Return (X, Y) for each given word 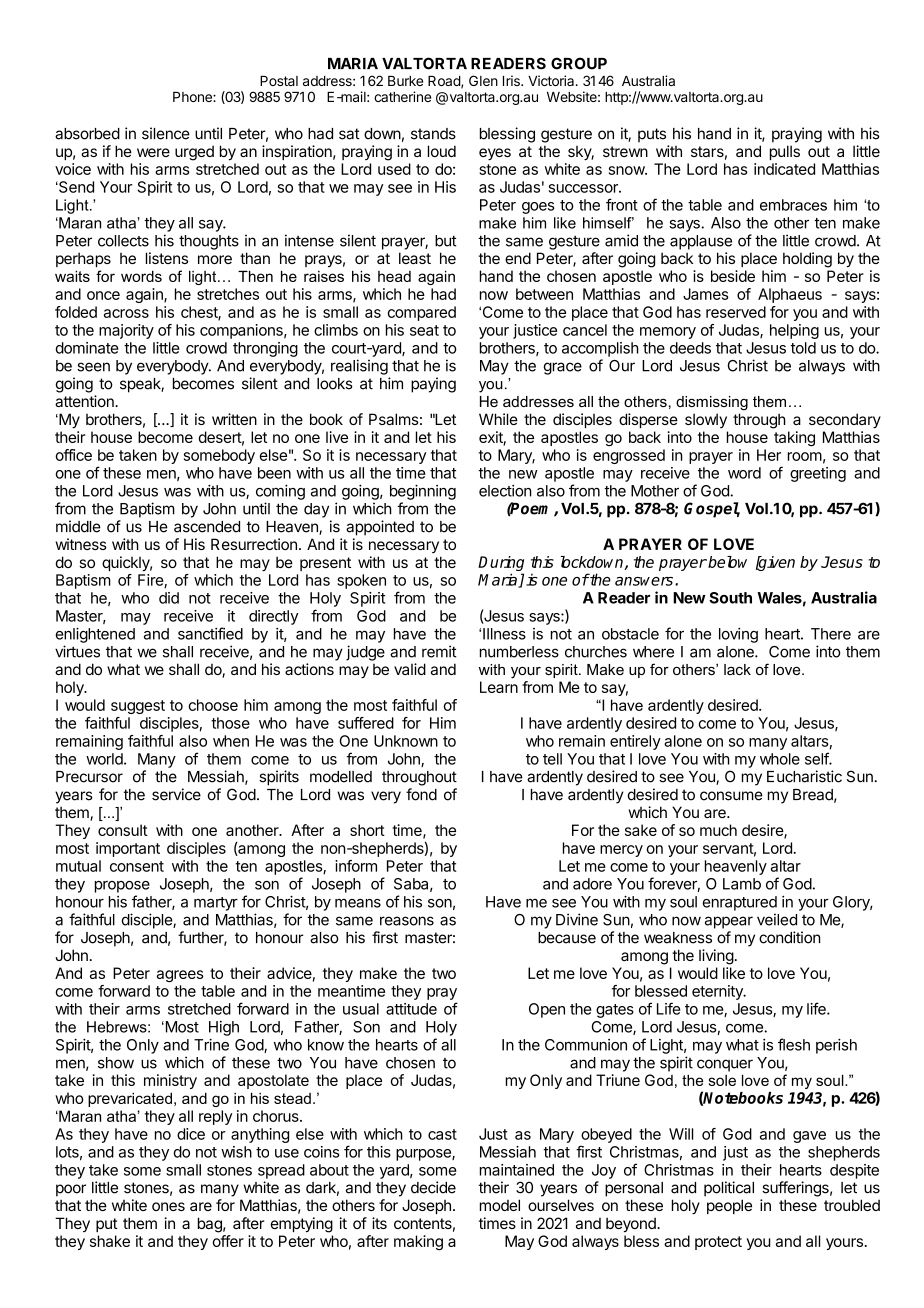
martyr (216, 904)
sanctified (210, 633)
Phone (193, 97)
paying (433, 385)
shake (110, 1241)
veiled (777, 919)
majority (126, 331)
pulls (785, 152)
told (803, 348)
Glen (483, 80)
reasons (407, 921)
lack (737, 669)
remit (439, 651)
